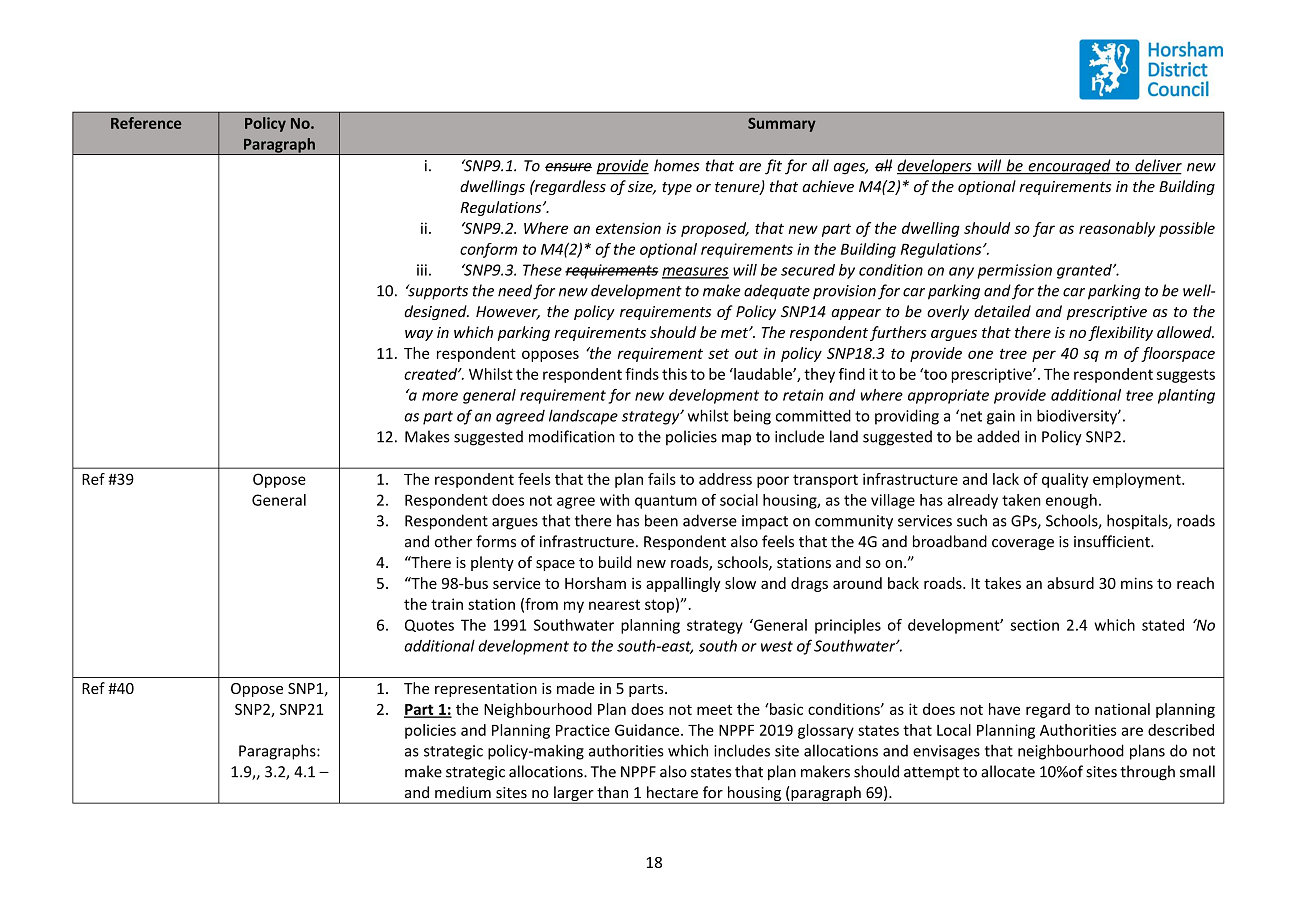 This screenshot has width=1308, height=924. I want to click on encouraged, so click(1069, 167).
